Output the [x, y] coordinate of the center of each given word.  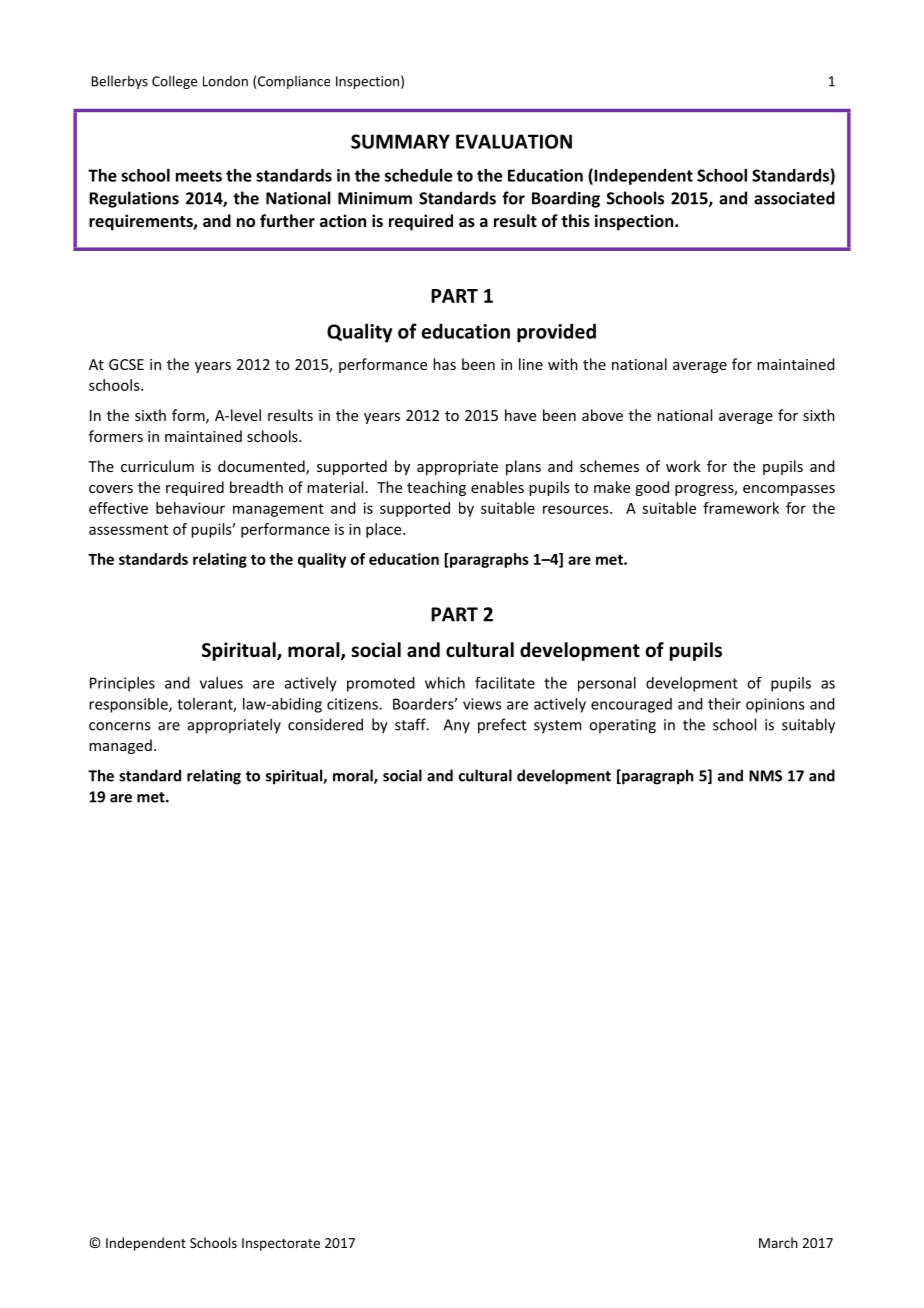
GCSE [126, 364]
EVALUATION [514, 141]
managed [120, 746]
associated [794, 198]
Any [456, 726]
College [174, 82]
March [778, 1242]
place [385, 530]
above [602, 415]
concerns [119, 726]
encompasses [789, 490]
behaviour [190, 508]
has [444, 364]
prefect [502, 726]
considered [325, 724]
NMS [765, 776]
